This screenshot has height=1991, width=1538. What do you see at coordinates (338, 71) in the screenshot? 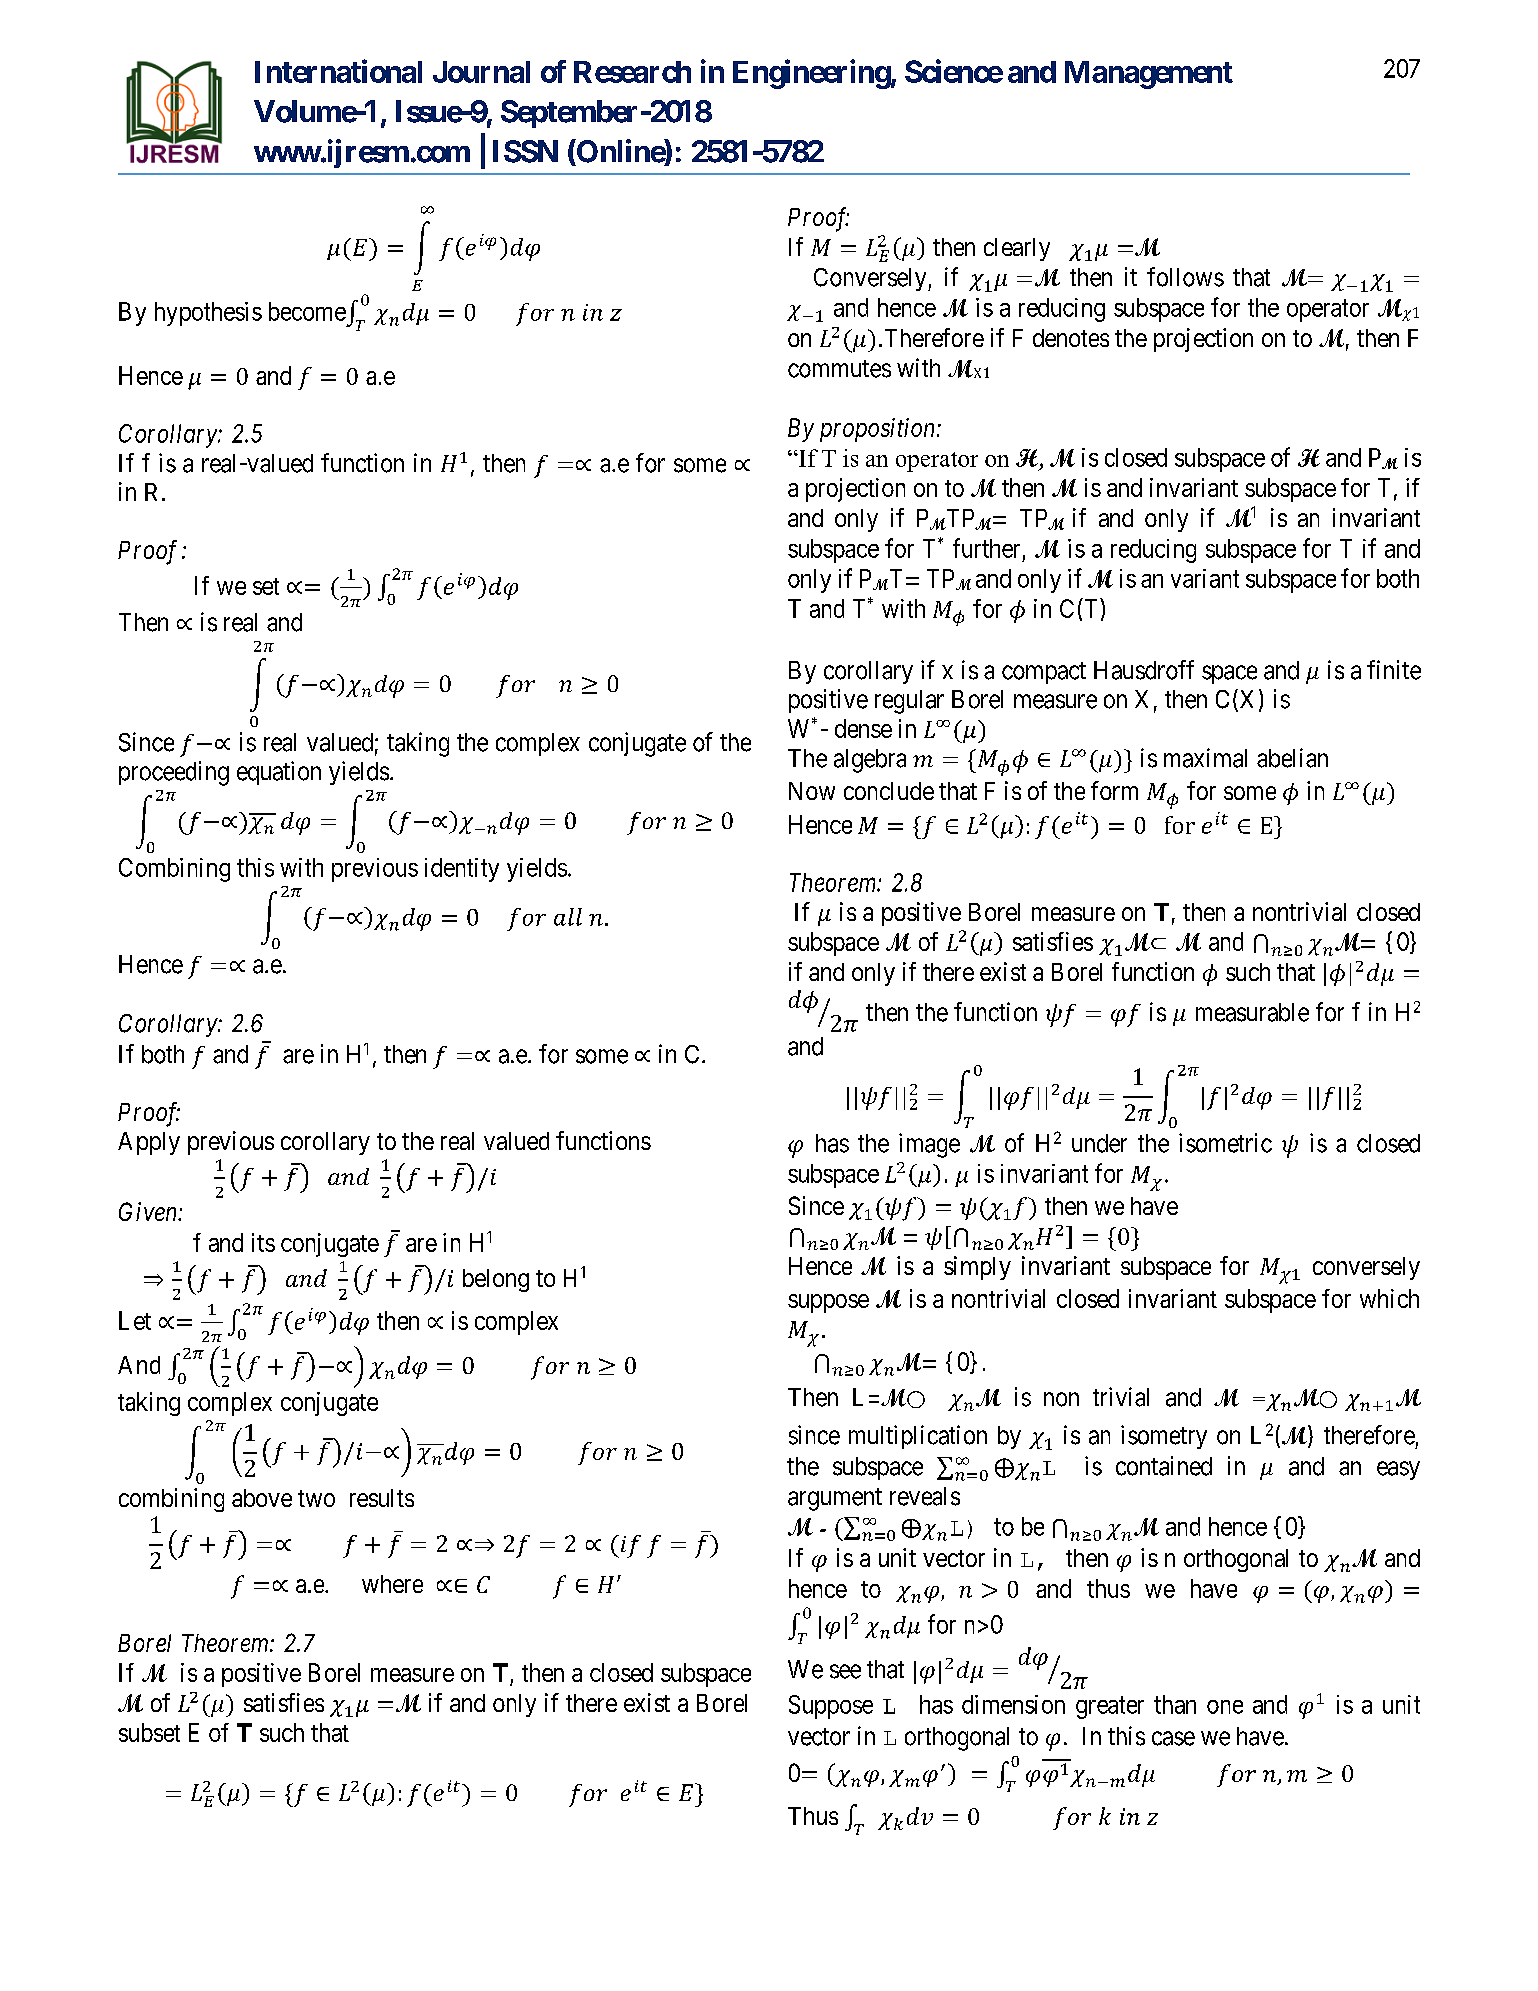
I see `International` at bounding box center [338, 71].
